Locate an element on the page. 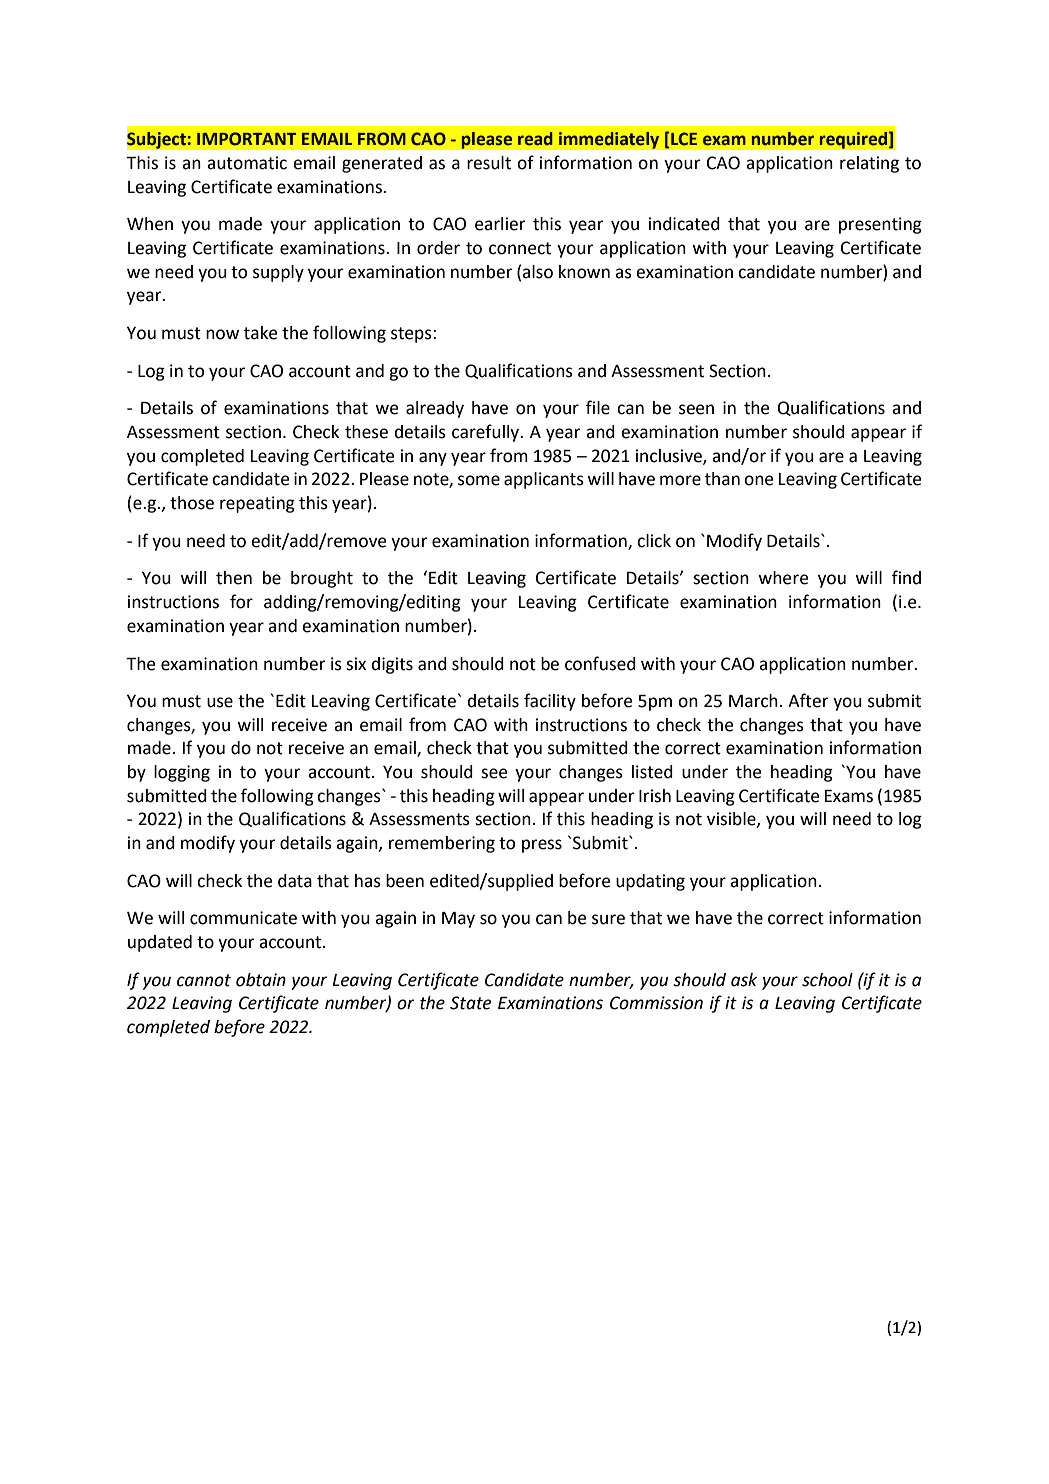 The height and width of the document is (1484, 1049). result is located at coordinates (489, 163).
